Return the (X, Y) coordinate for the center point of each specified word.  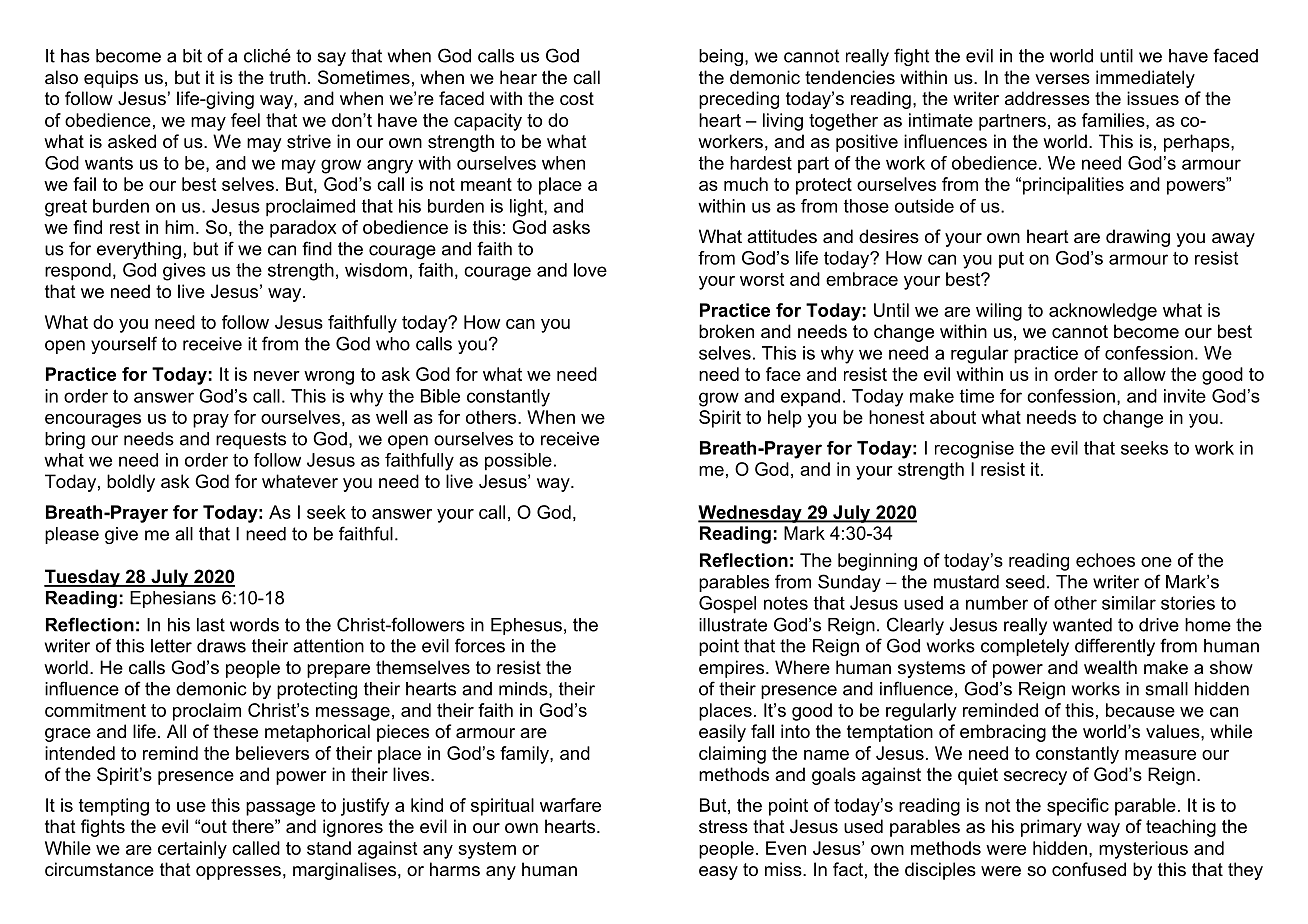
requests (251, 440)
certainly (192, 850)
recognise (974, 450)
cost (577, 99)
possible (518, 462)
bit (192, 56)
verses (1062, 79)
